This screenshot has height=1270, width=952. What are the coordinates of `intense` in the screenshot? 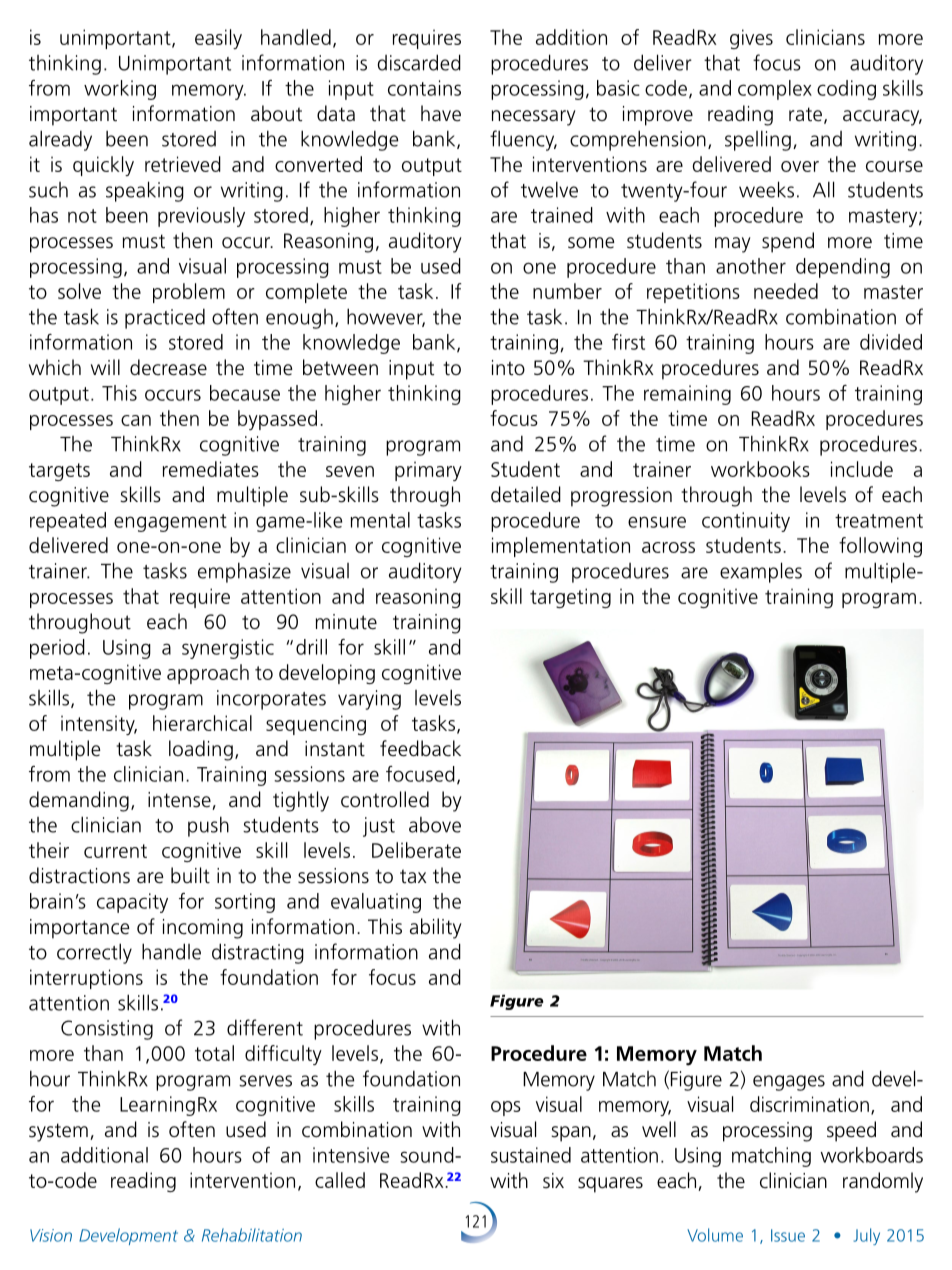 It's located at (180, 801).
